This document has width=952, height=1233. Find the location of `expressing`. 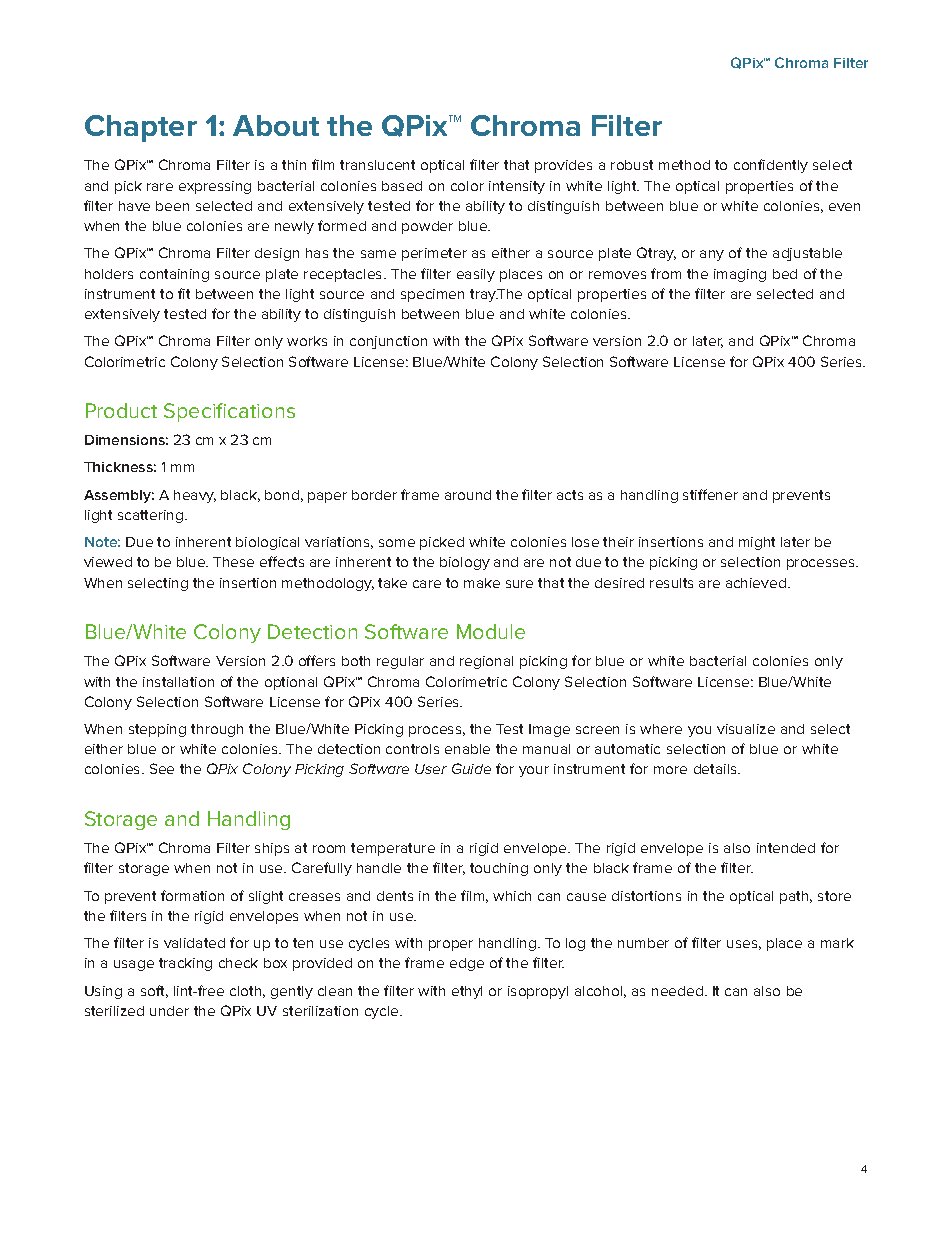

expressing is located at coordinates (215, 187).
